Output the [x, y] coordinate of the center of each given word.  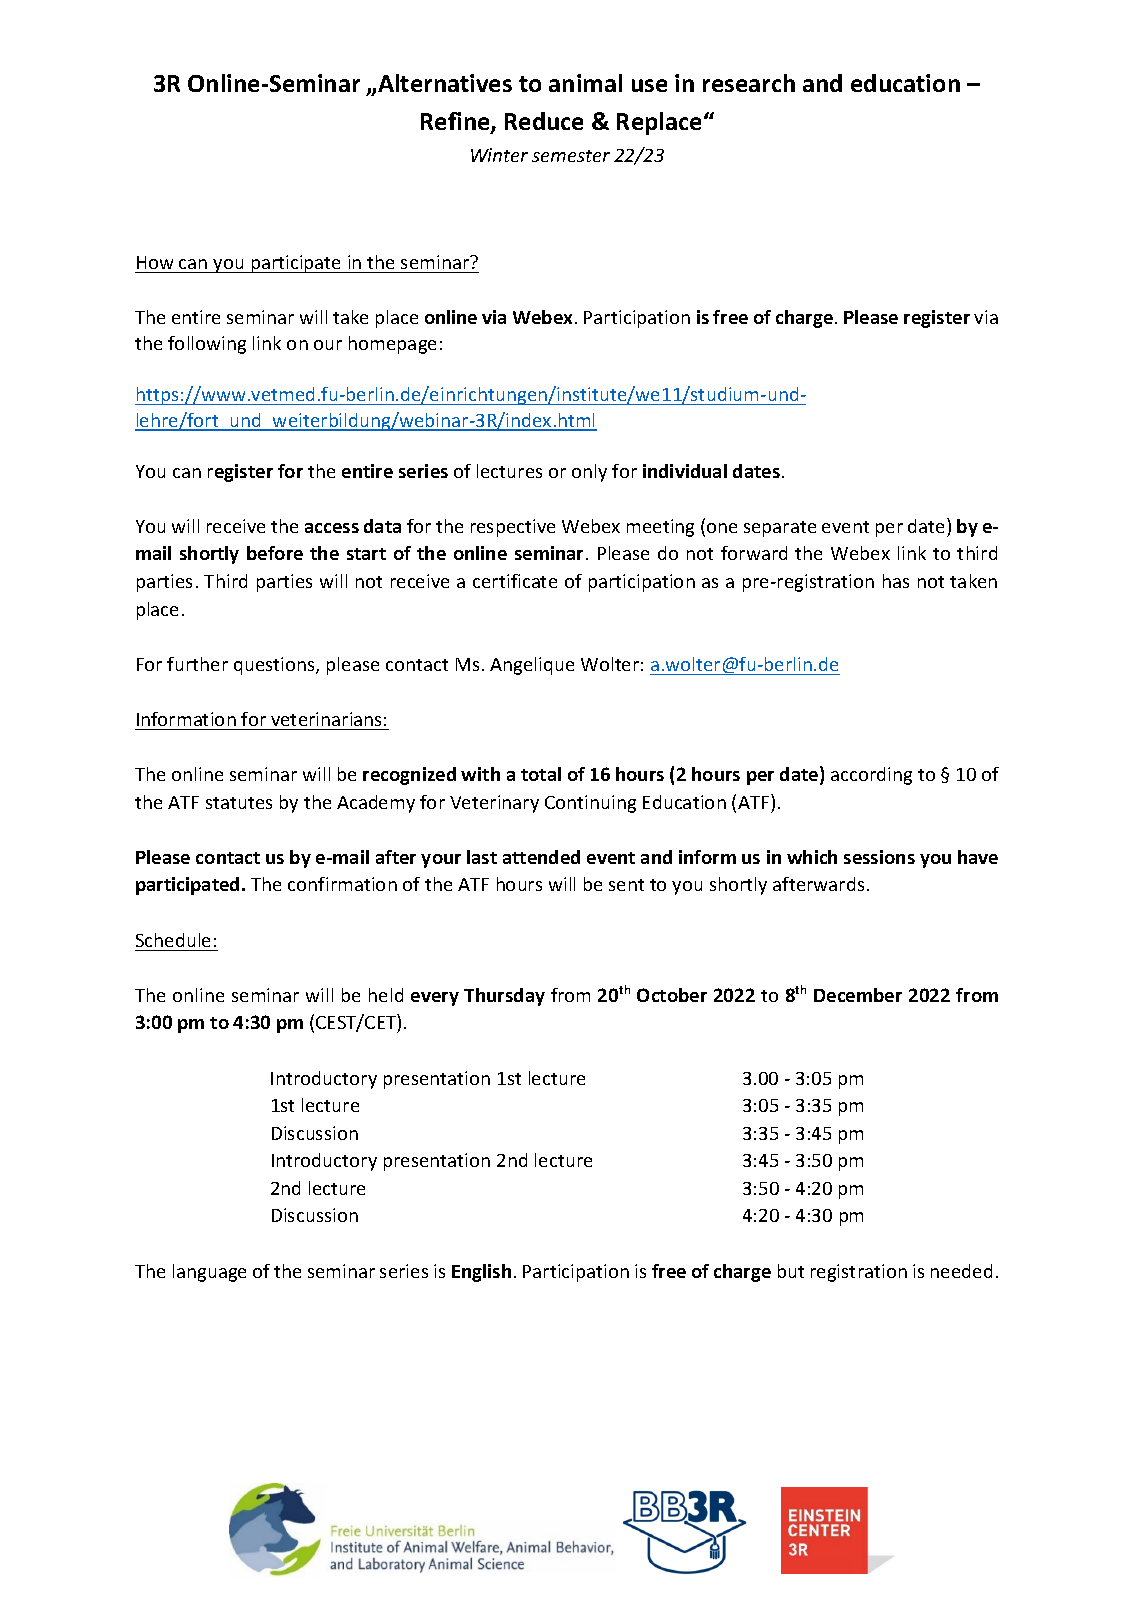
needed [961, 1271]
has [896, 581]
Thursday [504, 997]
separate [780, 529]
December [858, 995]
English [481, 1273]
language [209, 1273]
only [589, 473]
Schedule [173, 940]
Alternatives [445, 83]
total [541, 774]
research [749, 83]
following [207, 345]
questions [275, 666]
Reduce [544, 121]
